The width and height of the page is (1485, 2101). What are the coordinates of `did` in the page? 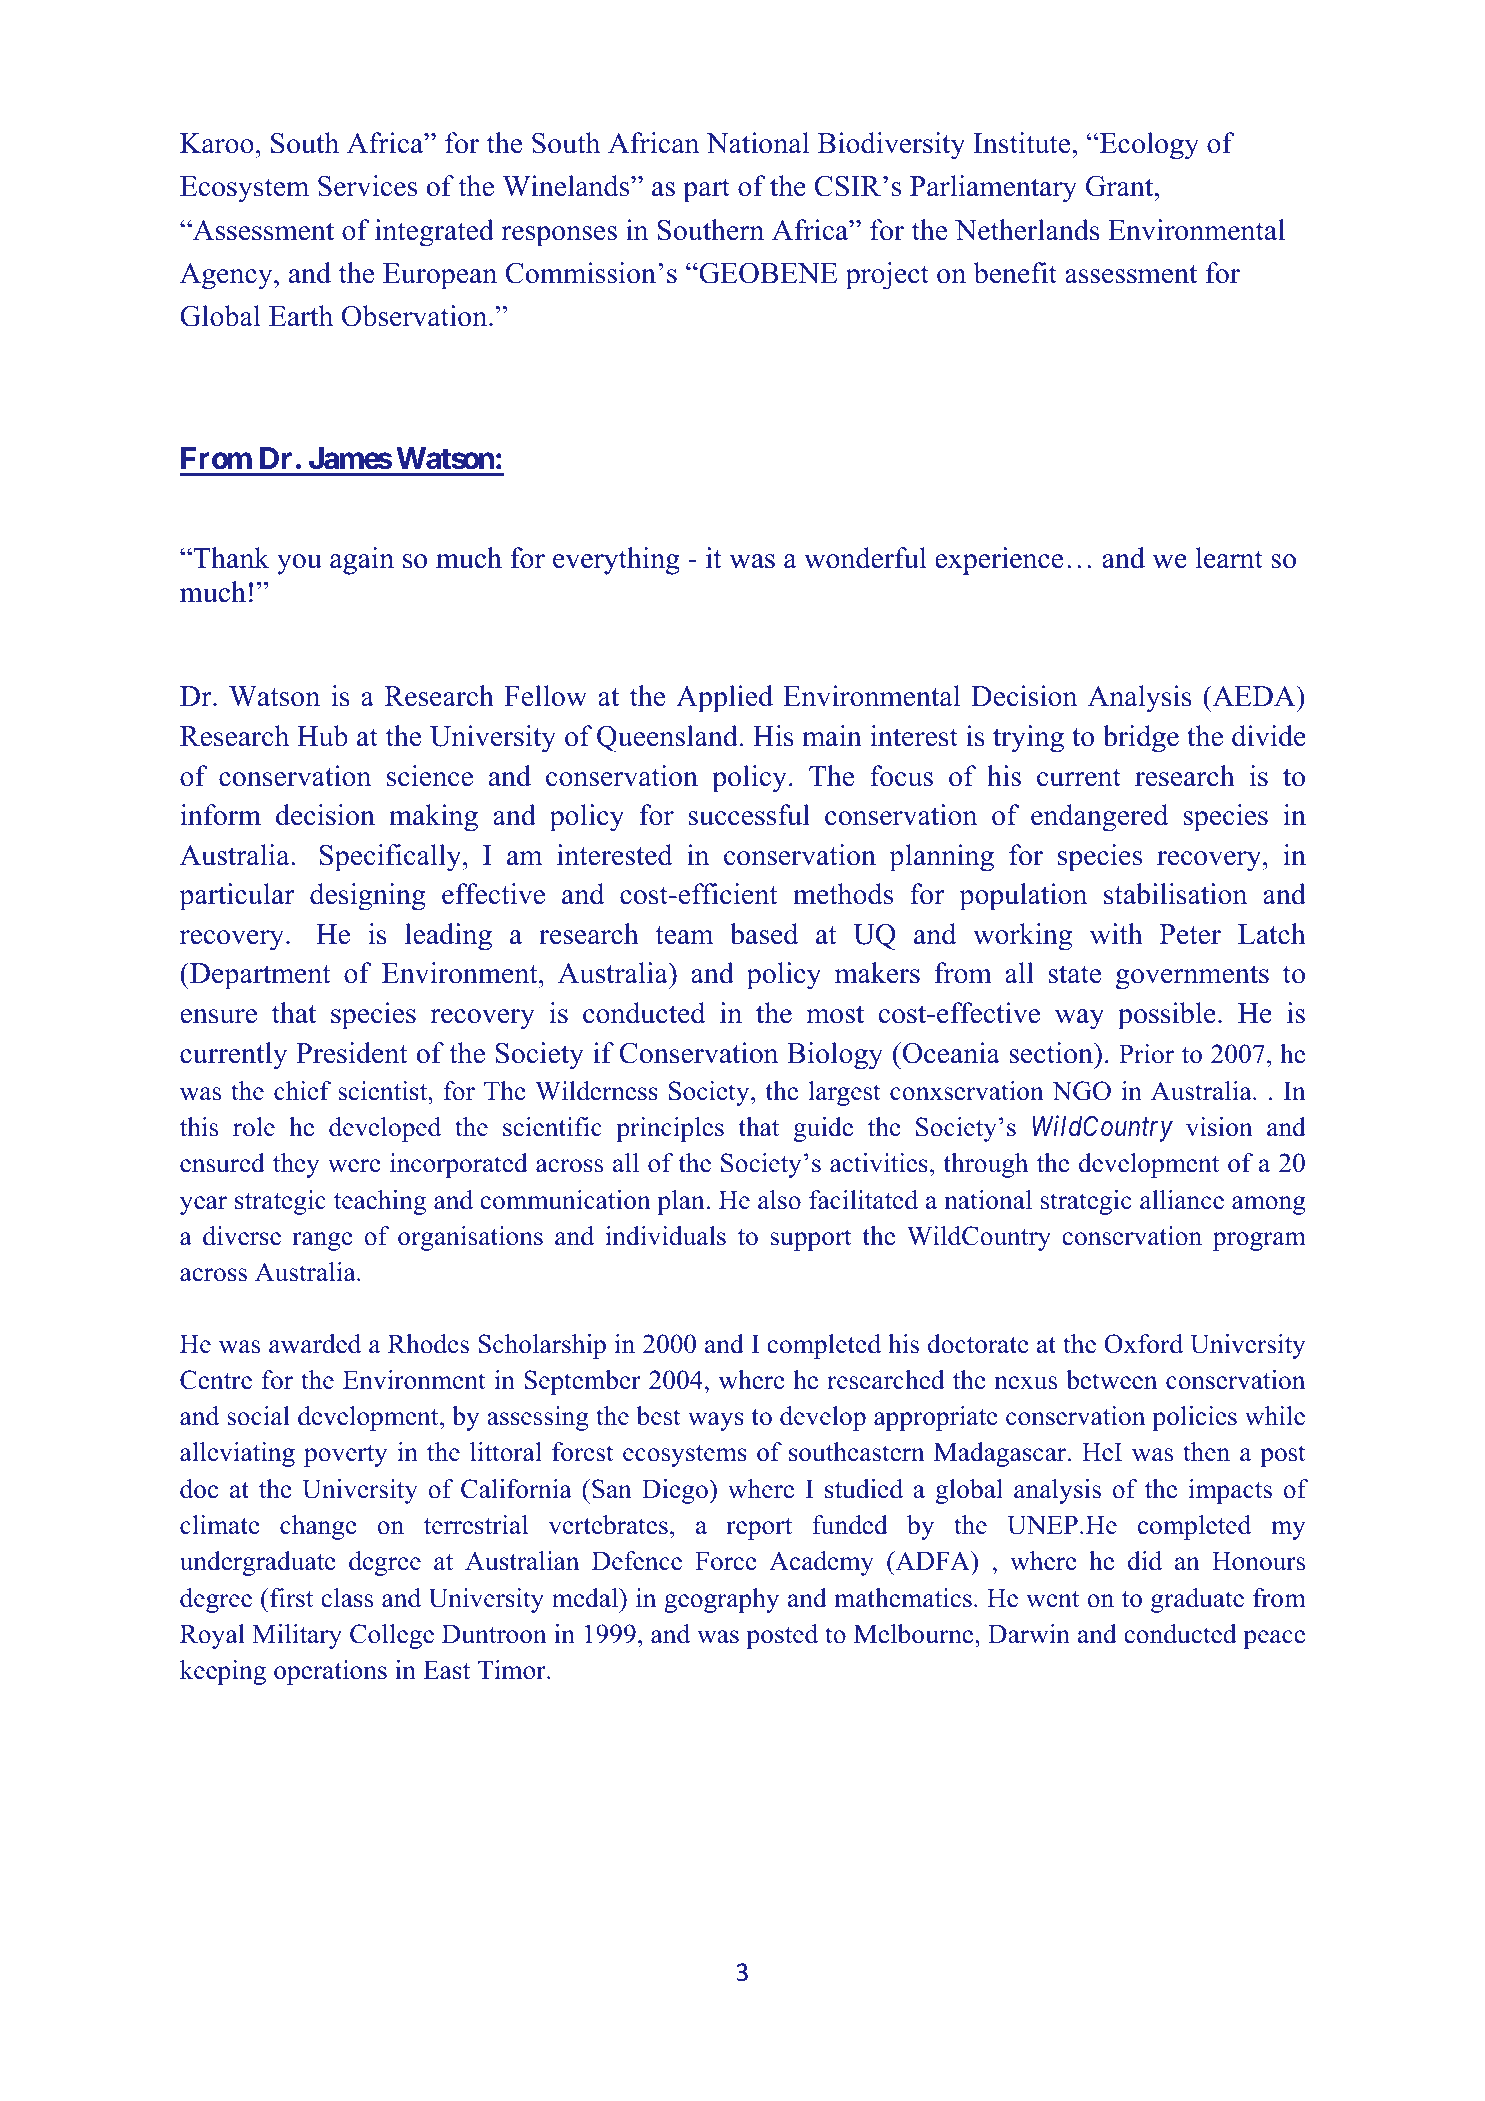 It's located at (1145, 1561).
